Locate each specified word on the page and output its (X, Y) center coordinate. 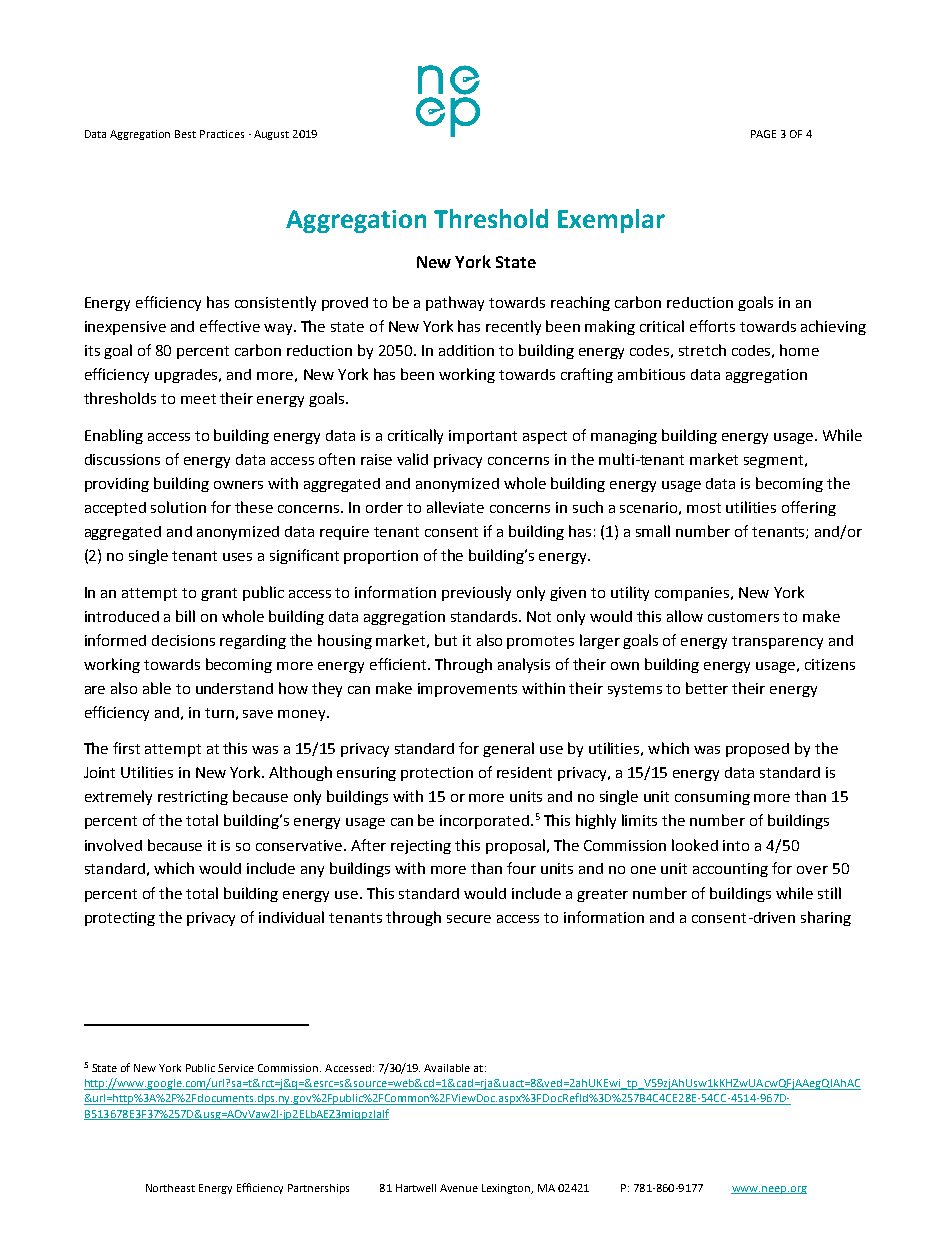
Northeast (170, 1188)
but (446, 640)
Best (185, 134)
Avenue (459, 1188)
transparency (777, 642)
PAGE (763, 134)
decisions (183, 640)
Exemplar (611, 221)
